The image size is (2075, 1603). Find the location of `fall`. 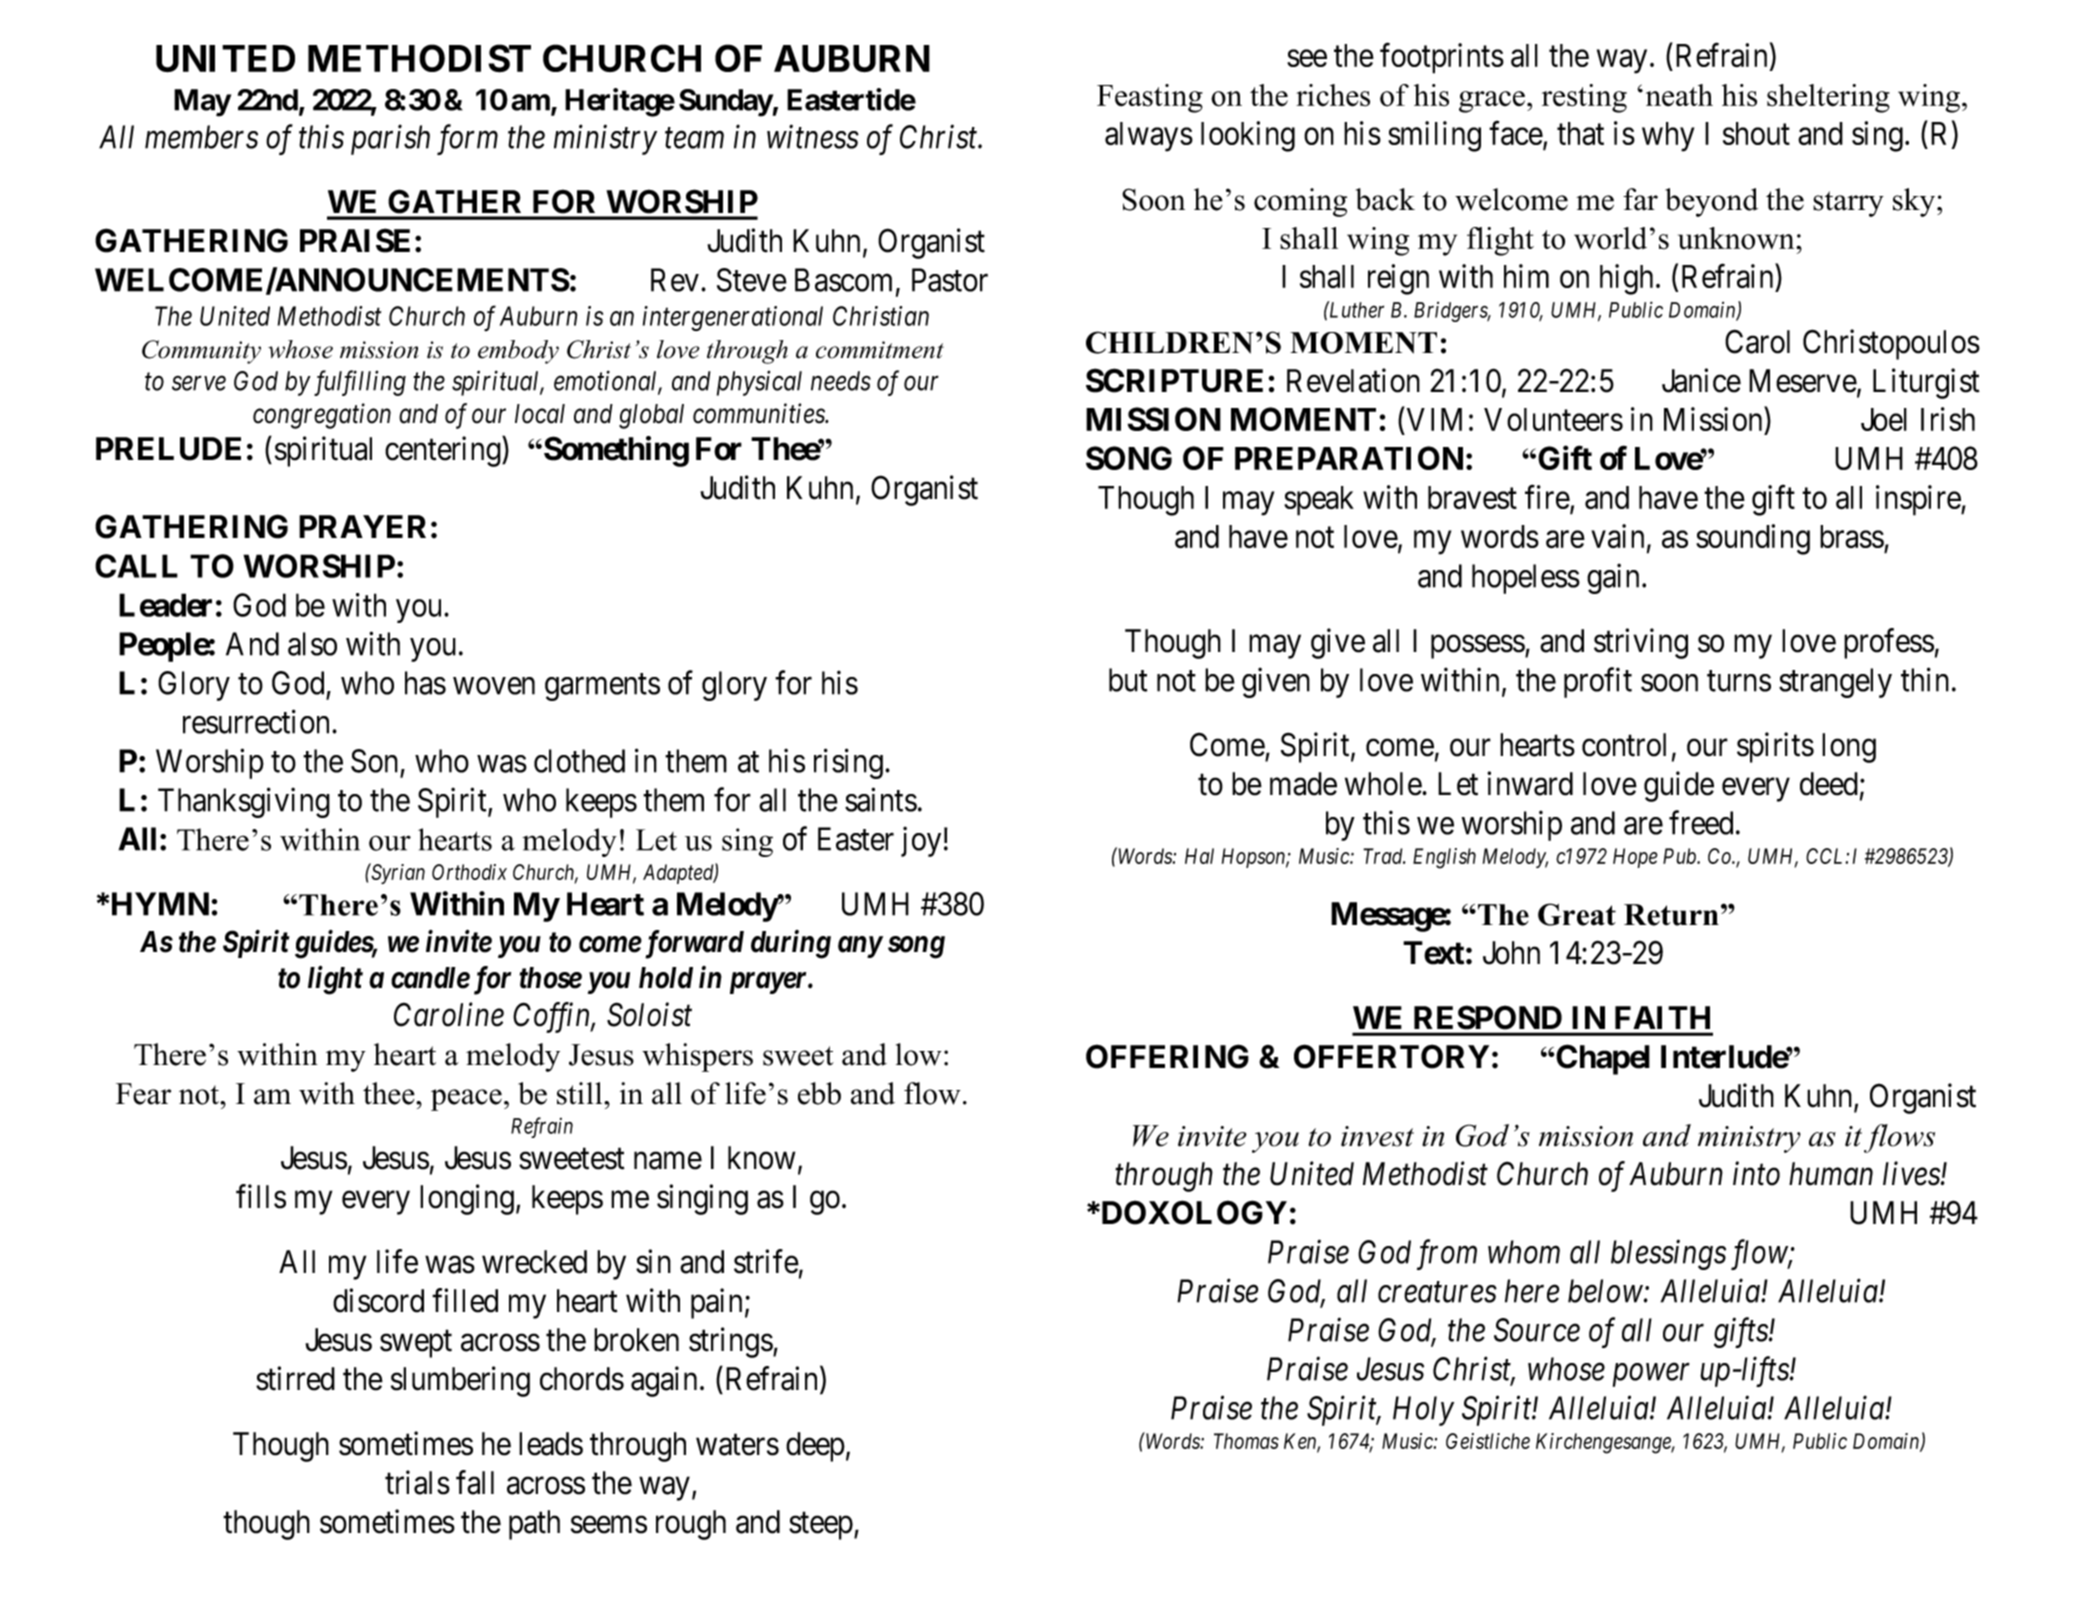

fall is located at coordinates (475, 1482).
